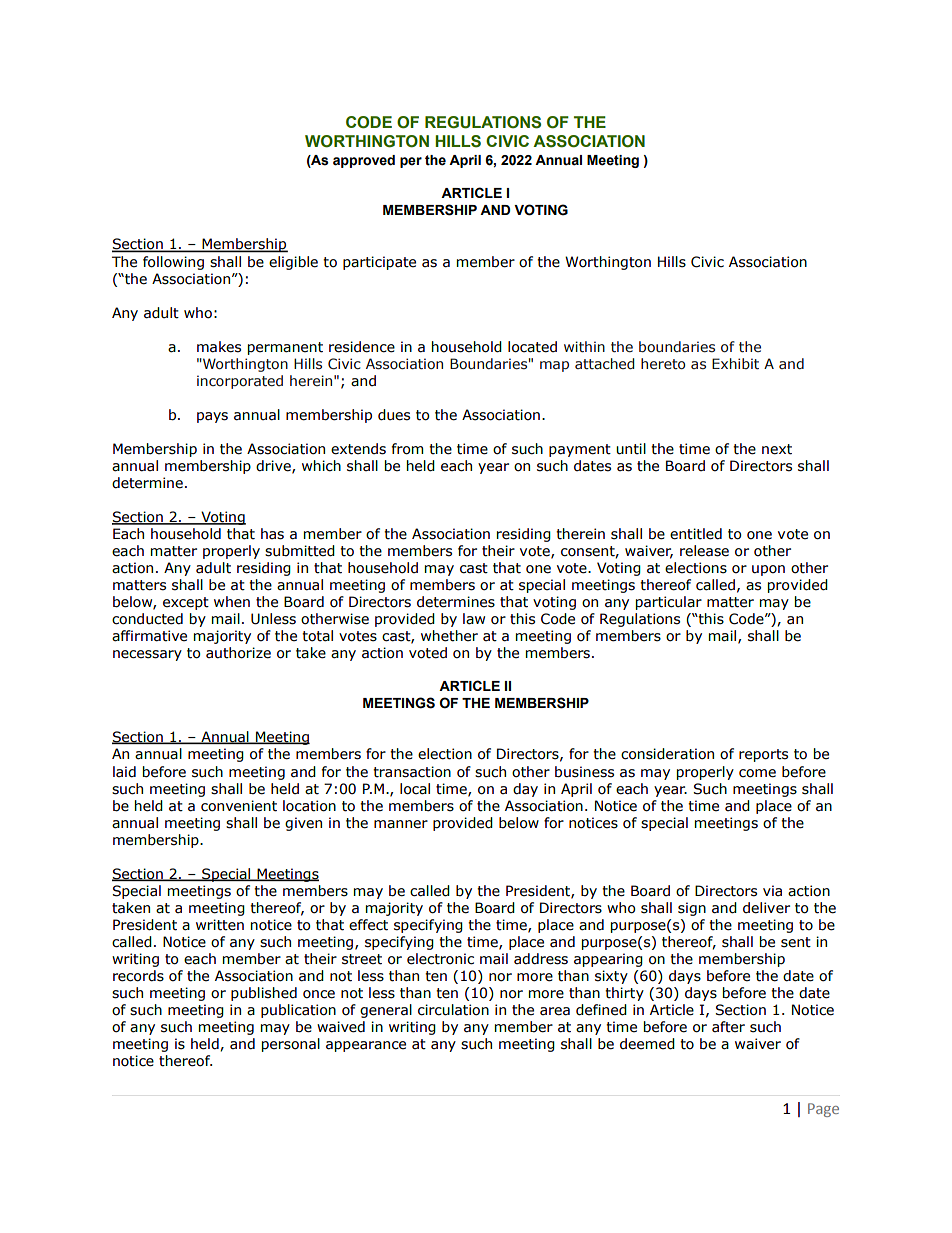 Image resolution: width=952 pixels, height=1233 pixels. I want to click on approved, so click(364, 161).
